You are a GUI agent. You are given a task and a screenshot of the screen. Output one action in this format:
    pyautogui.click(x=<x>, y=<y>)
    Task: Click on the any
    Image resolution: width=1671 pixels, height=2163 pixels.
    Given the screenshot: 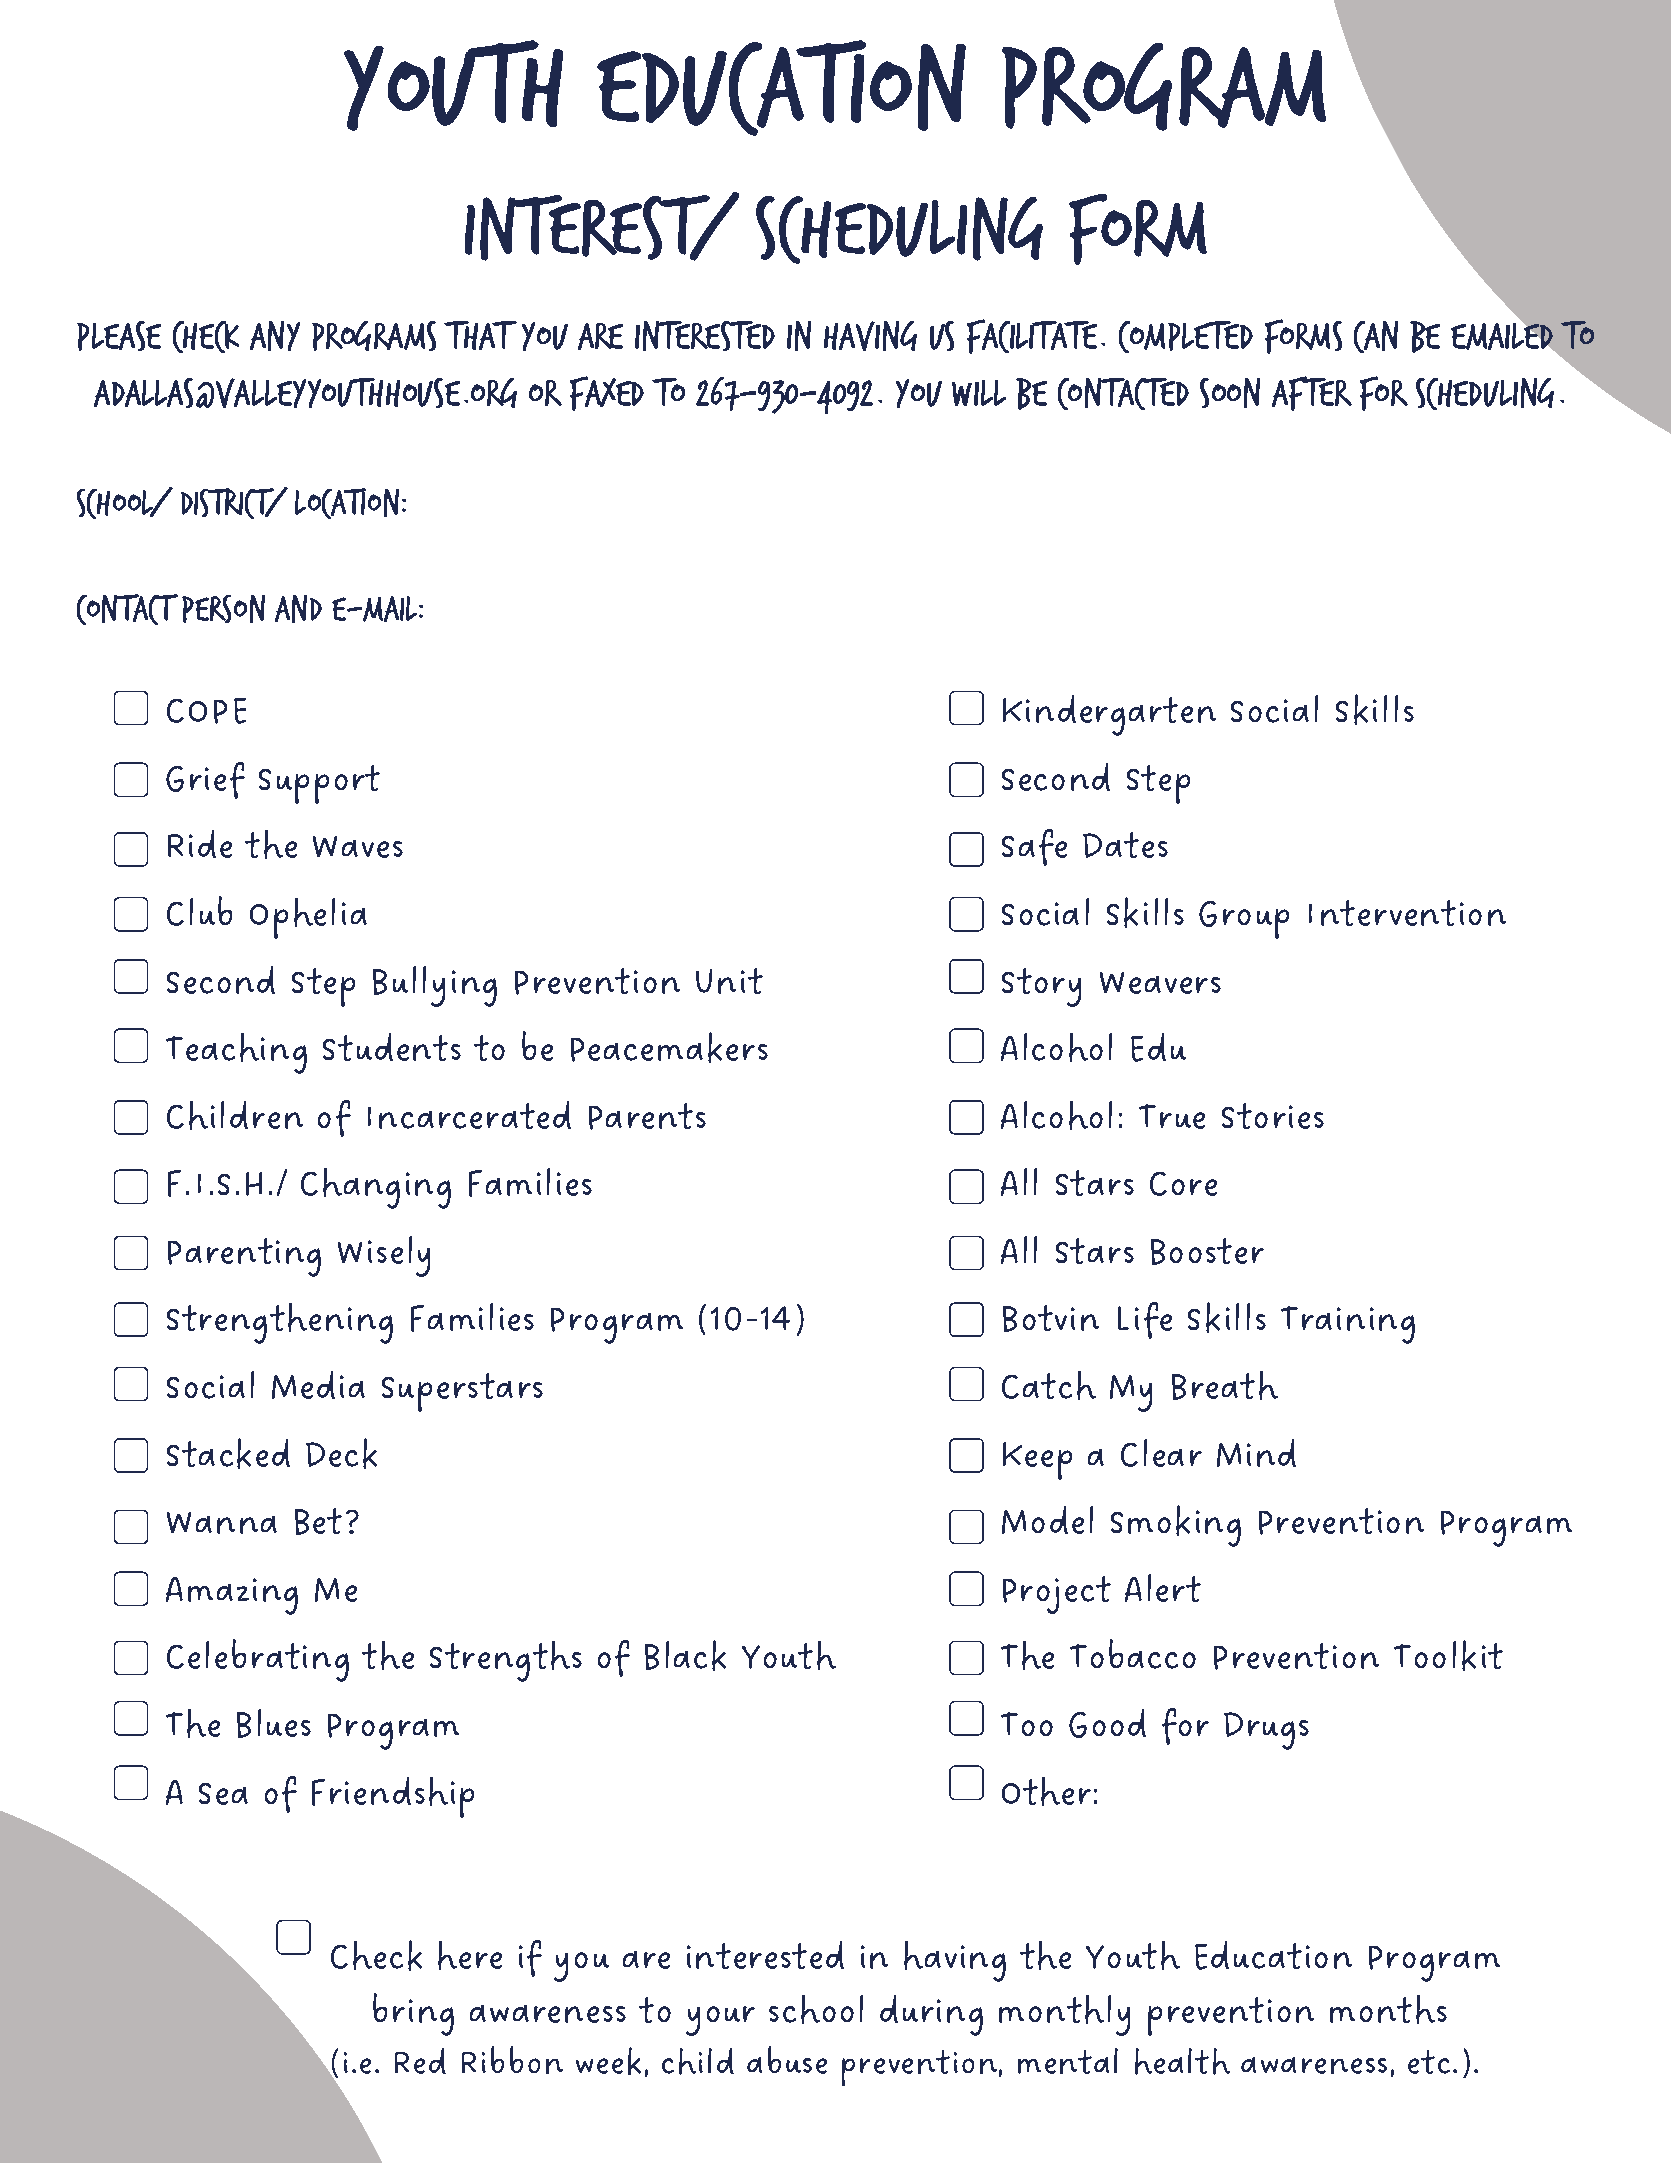 What is the action you would take?
    pyautogui.click(x=275, y=336)
